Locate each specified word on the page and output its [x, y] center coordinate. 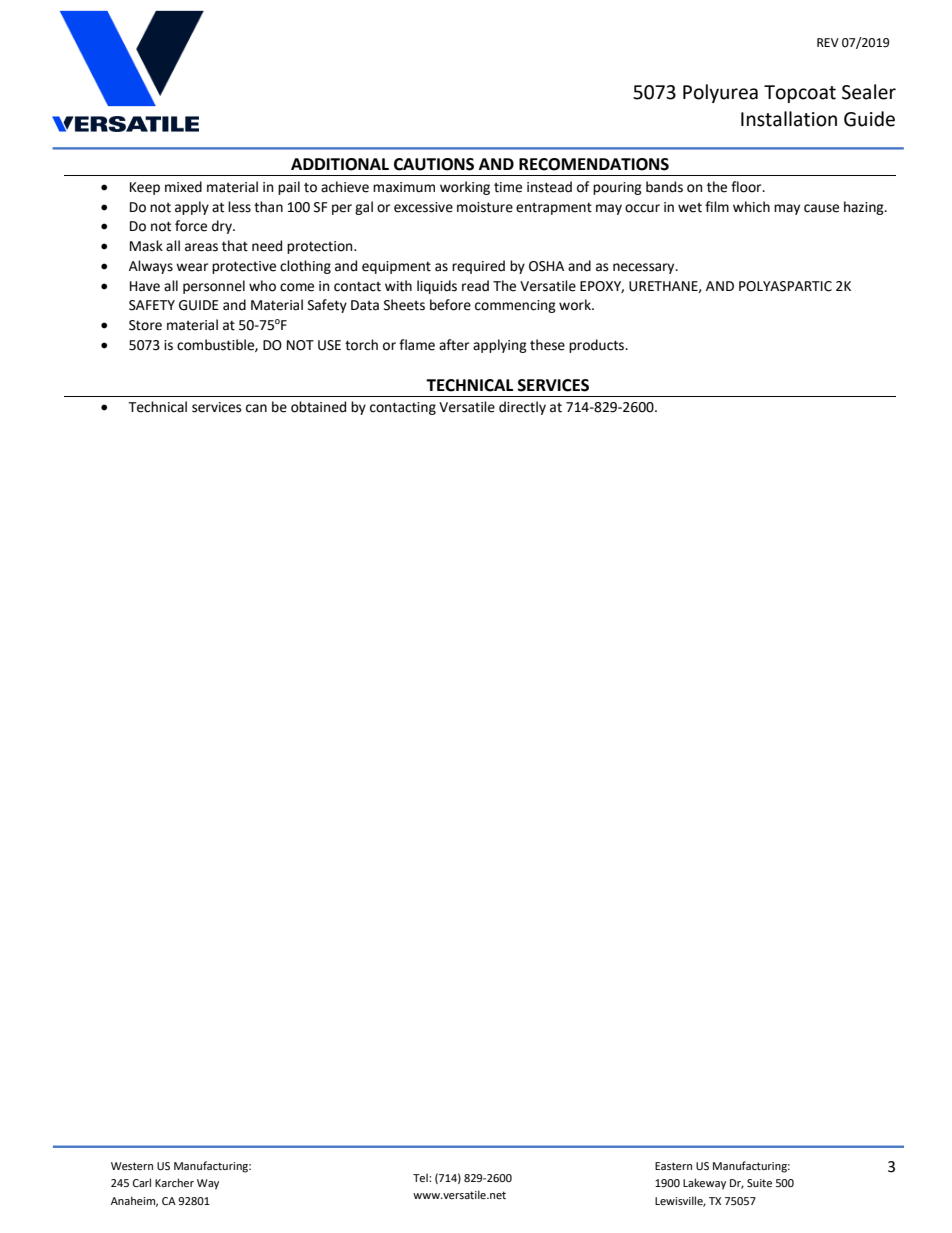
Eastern [673, 1166]
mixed [183, 187]
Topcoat [800, 94]
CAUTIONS [434, 164]
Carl [142, 1182]
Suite [759, 1183]
